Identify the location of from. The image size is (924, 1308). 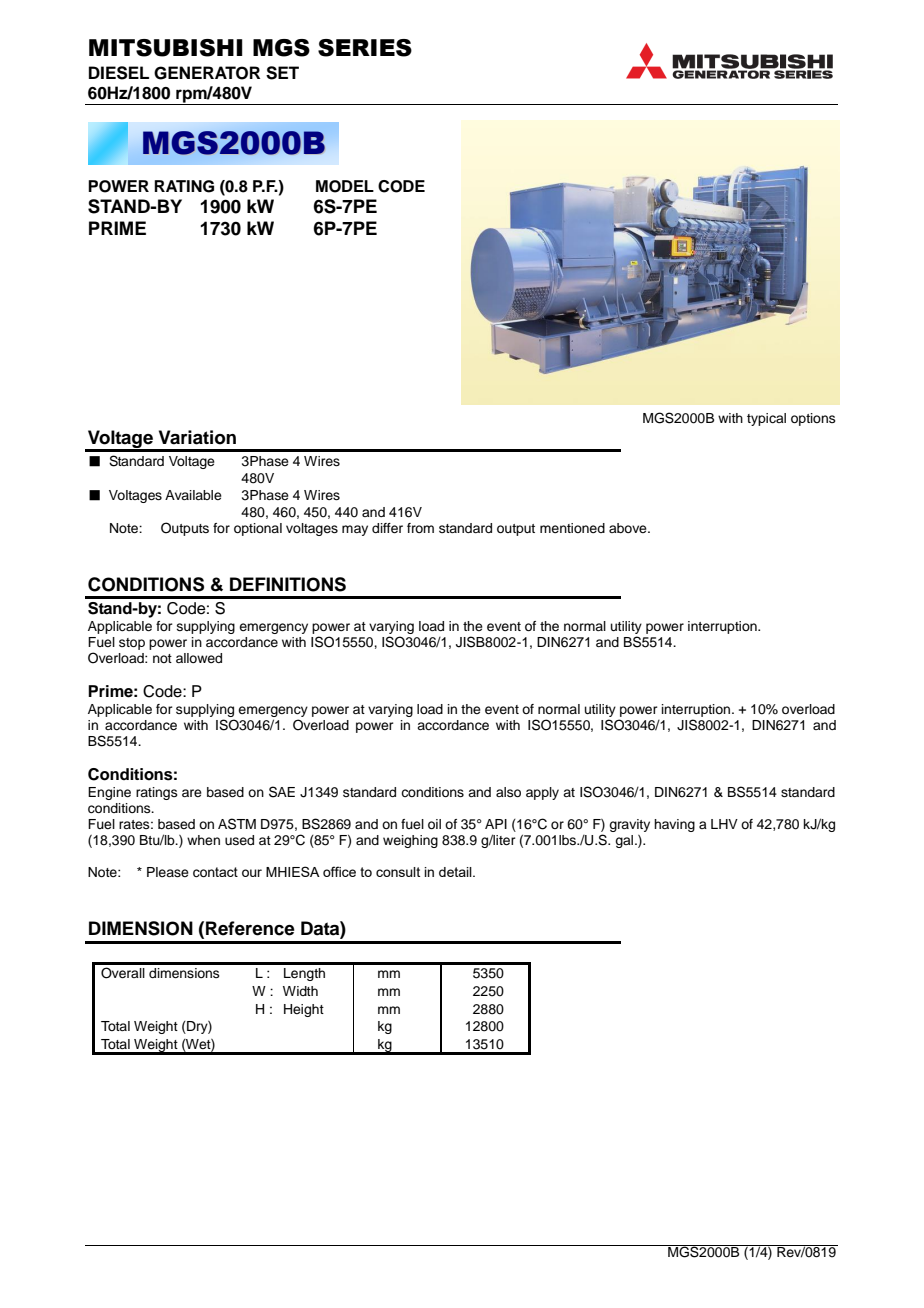
(420, 528).
